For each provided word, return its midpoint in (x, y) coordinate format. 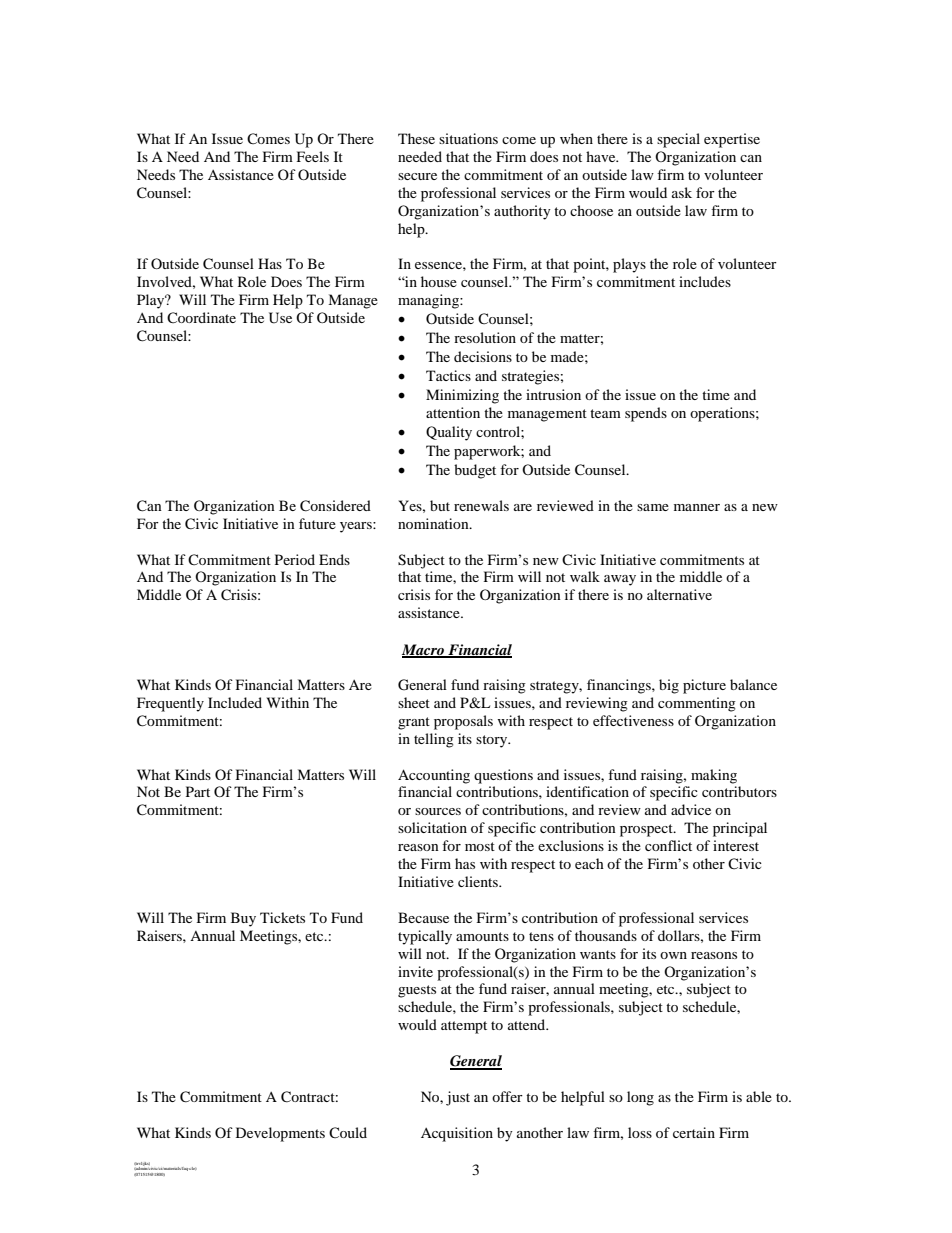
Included (235, 702)
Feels (313, 156)
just (458, 1098)
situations (468, 138)
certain (694, 1132)
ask (682, 192)
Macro (424, 650)
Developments (280, 1134)
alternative (679, 594)
